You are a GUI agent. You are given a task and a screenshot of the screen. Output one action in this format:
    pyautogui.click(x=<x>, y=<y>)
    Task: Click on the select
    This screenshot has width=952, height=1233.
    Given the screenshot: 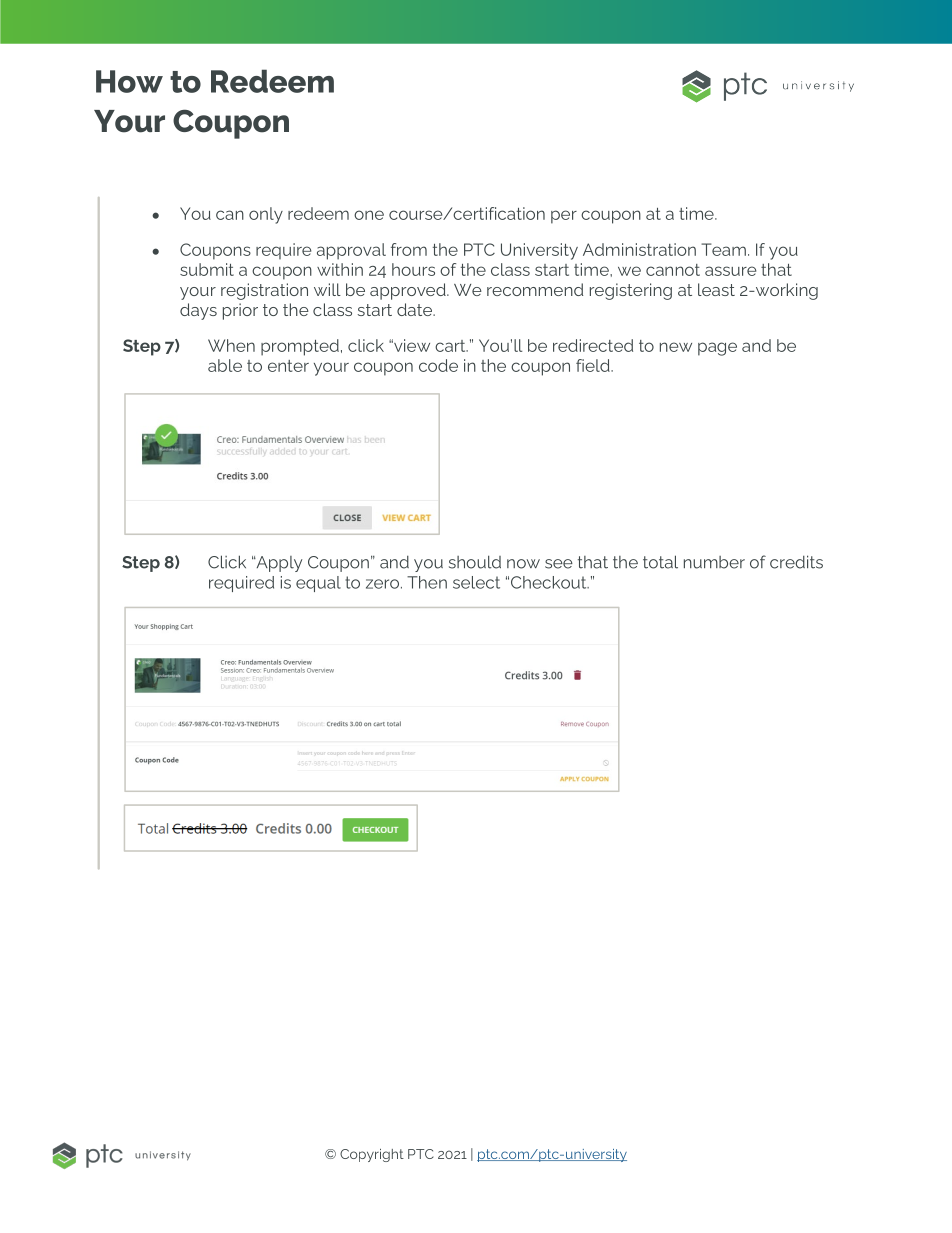 What is the action you would take?
    pyautogui.click(x=476, y=582)
